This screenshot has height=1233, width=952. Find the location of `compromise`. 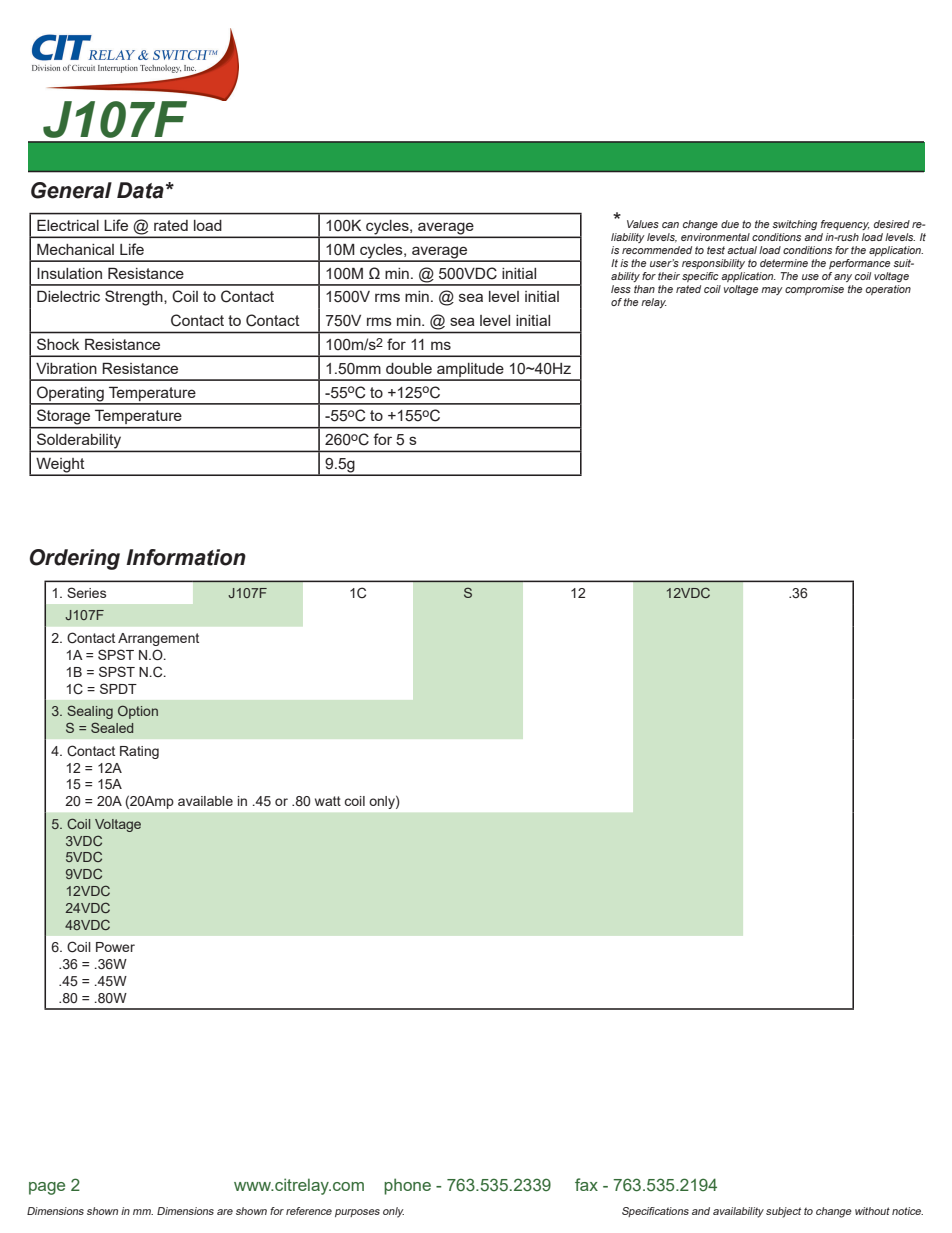

compromise is located at coordinates (814, 290).
